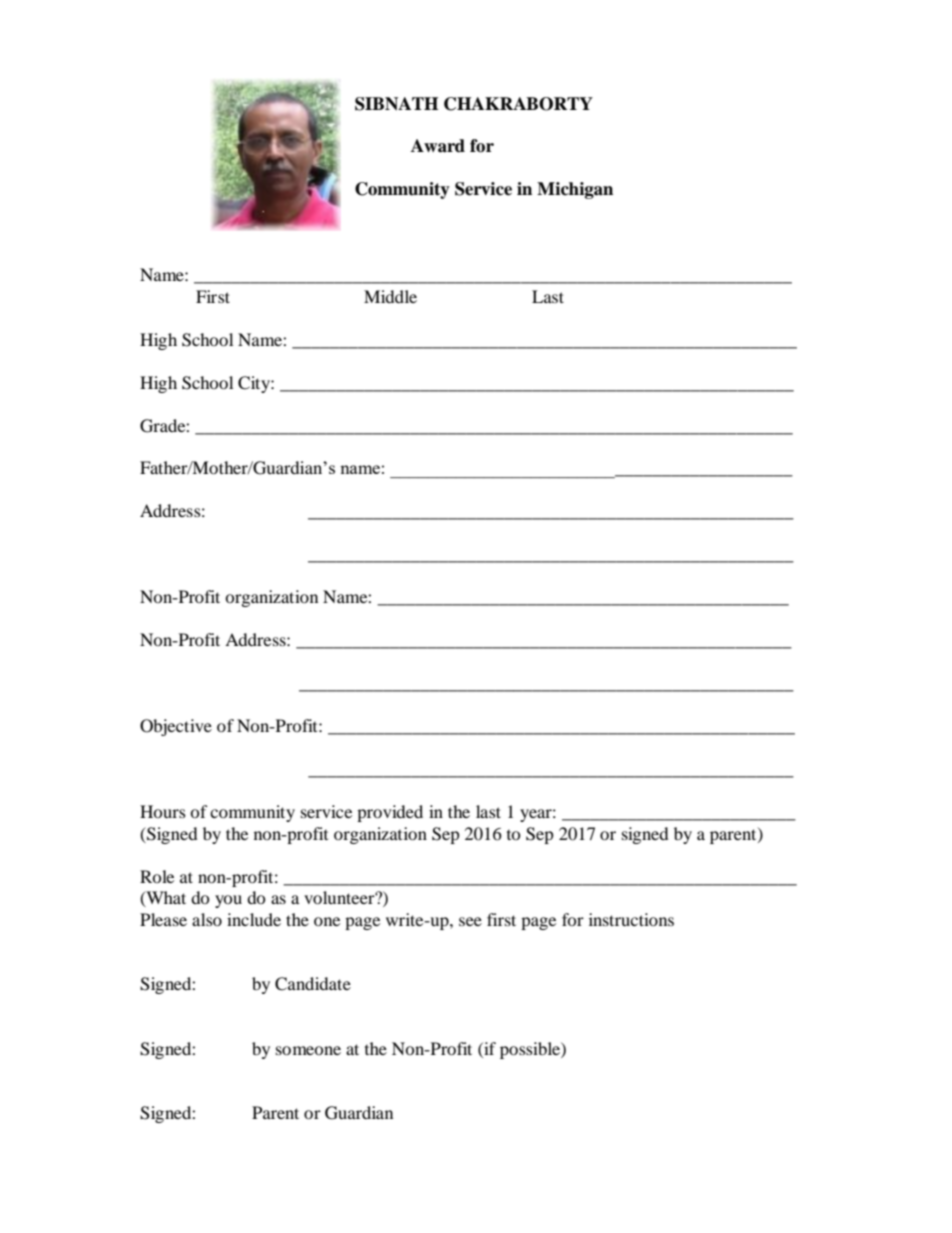 This document has height=1233, width=952. I want to click on someone, so click(308, 1050).
